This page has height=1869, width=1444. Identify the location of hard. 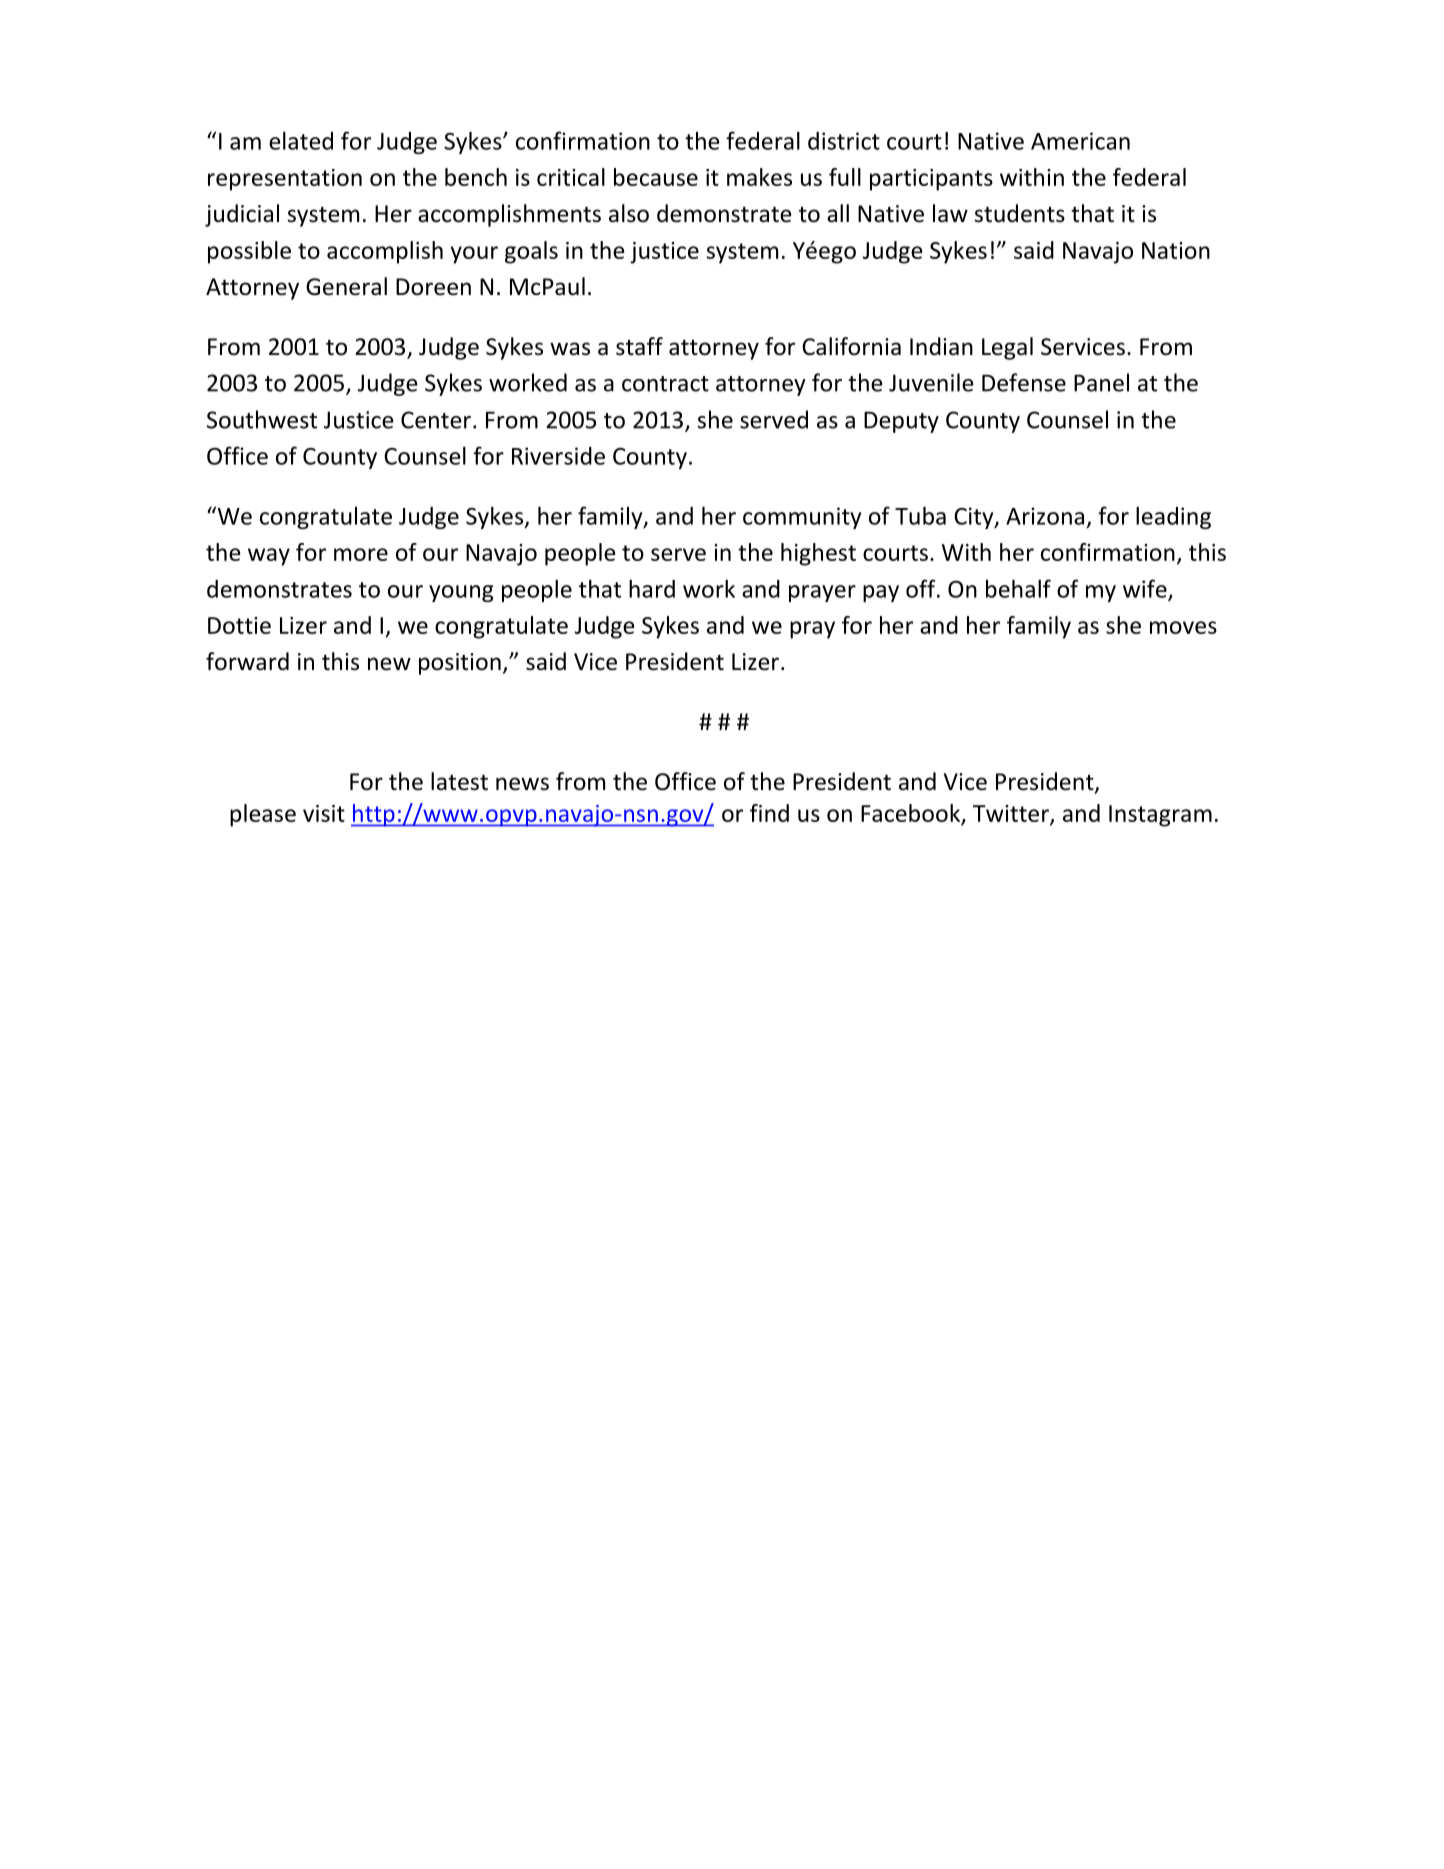
(652, 588).
